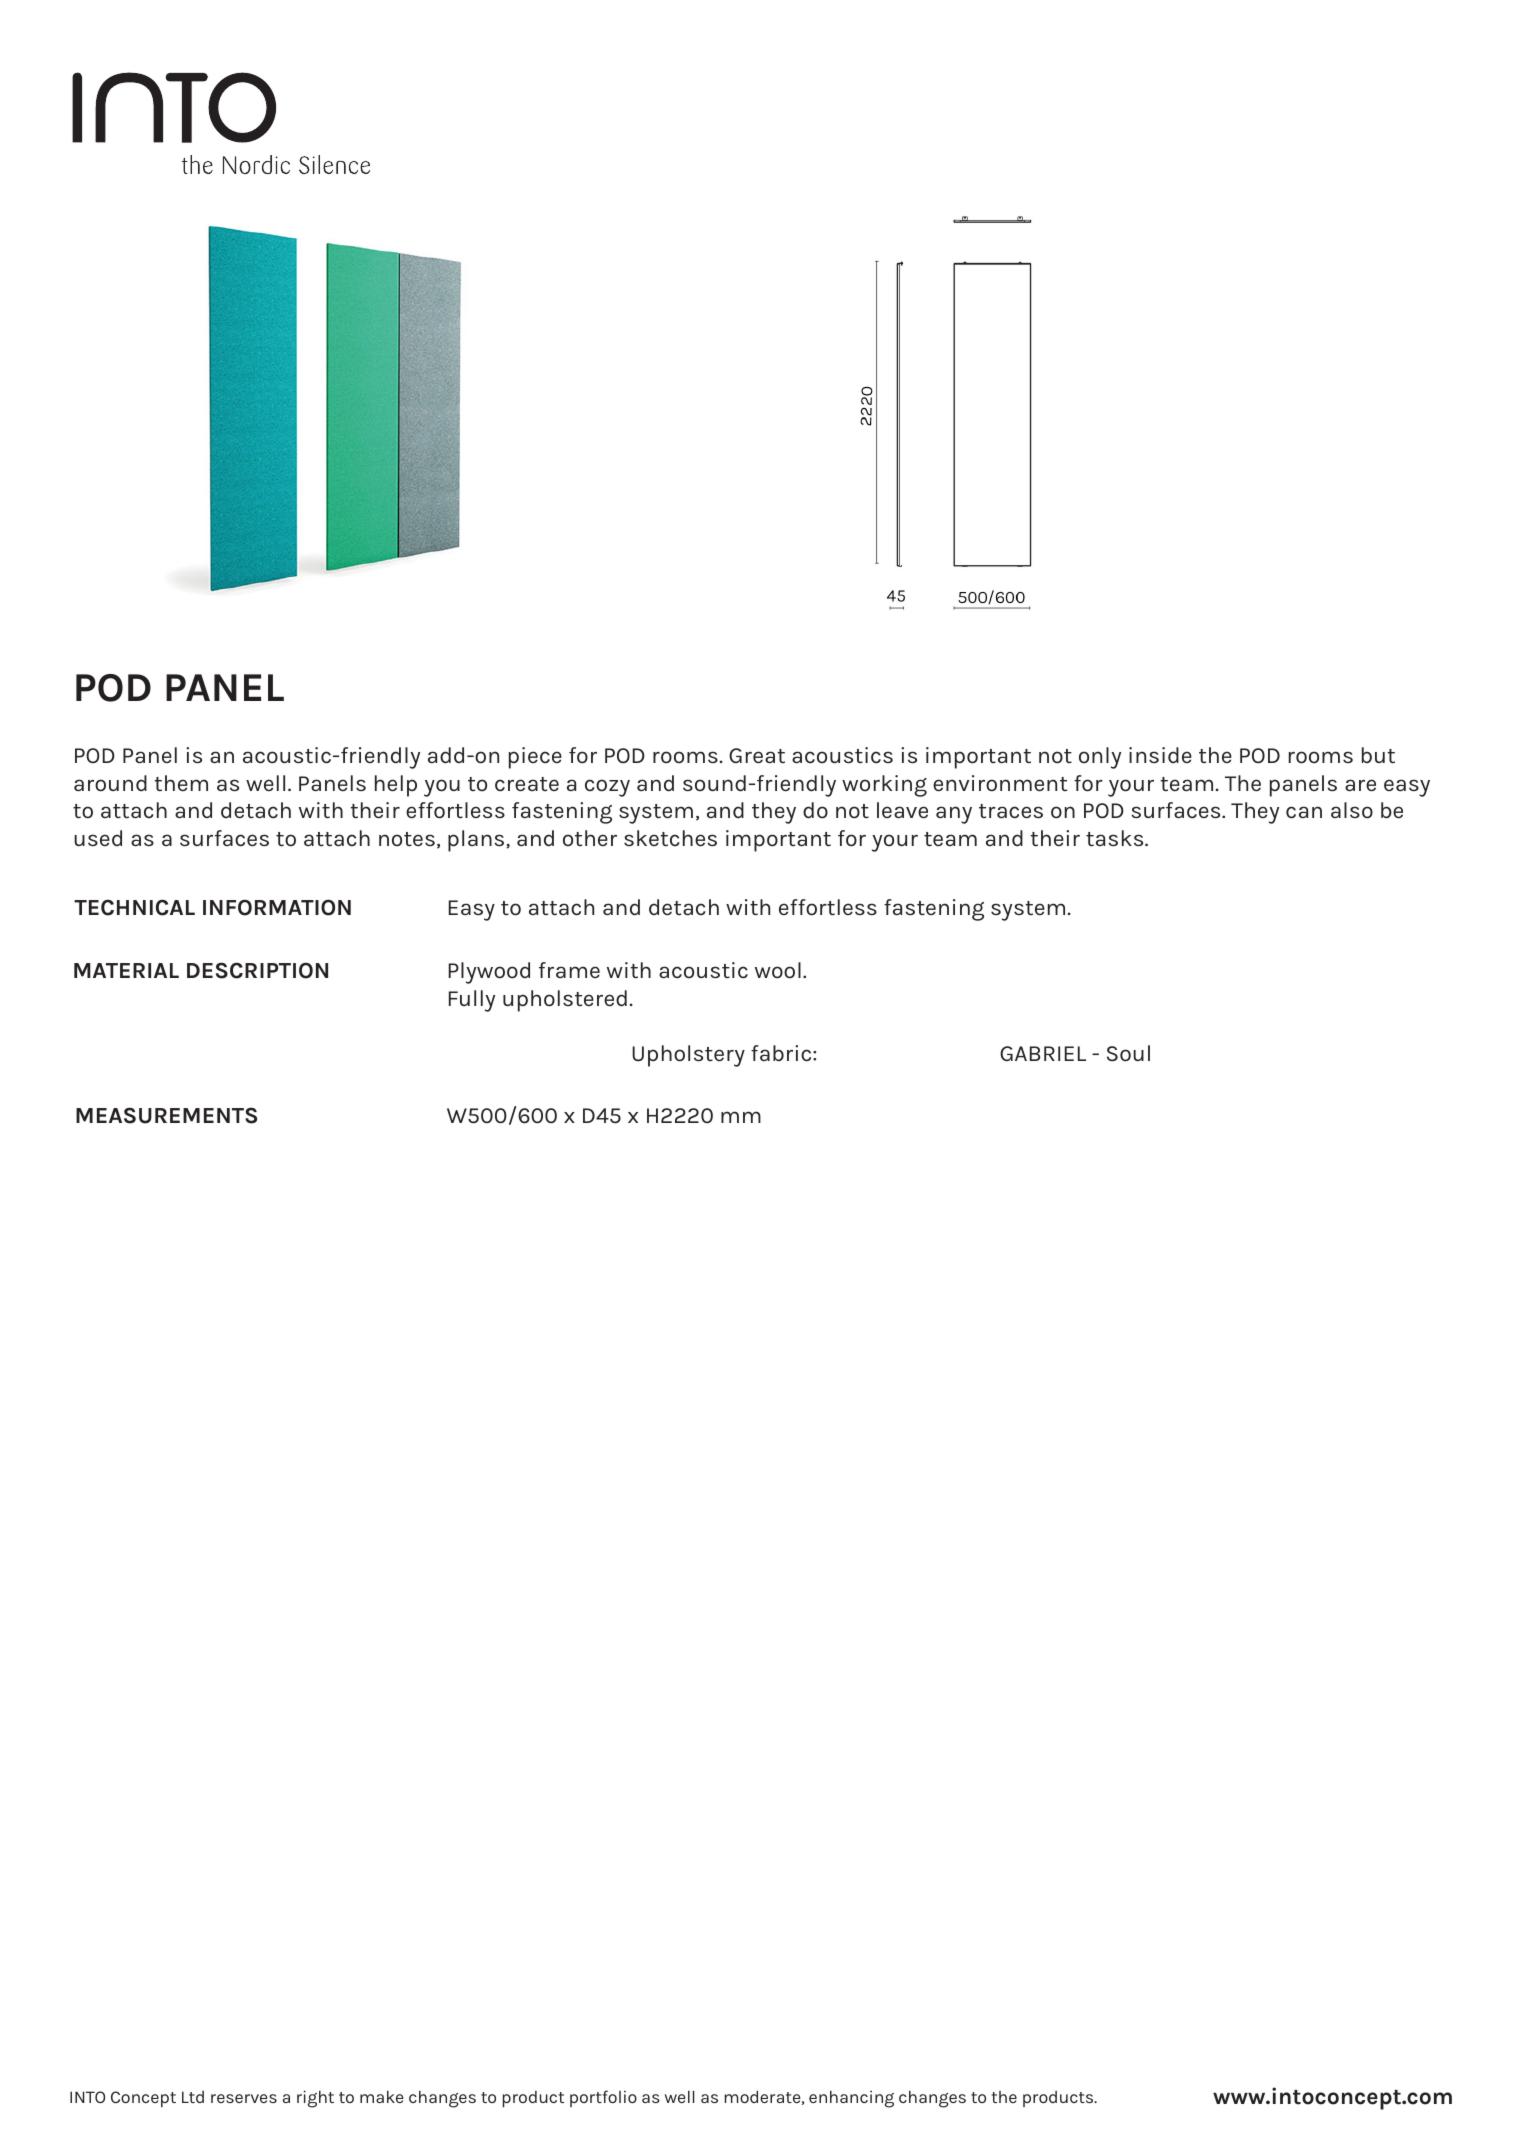  I want to click on wool, so click(778, 970).
